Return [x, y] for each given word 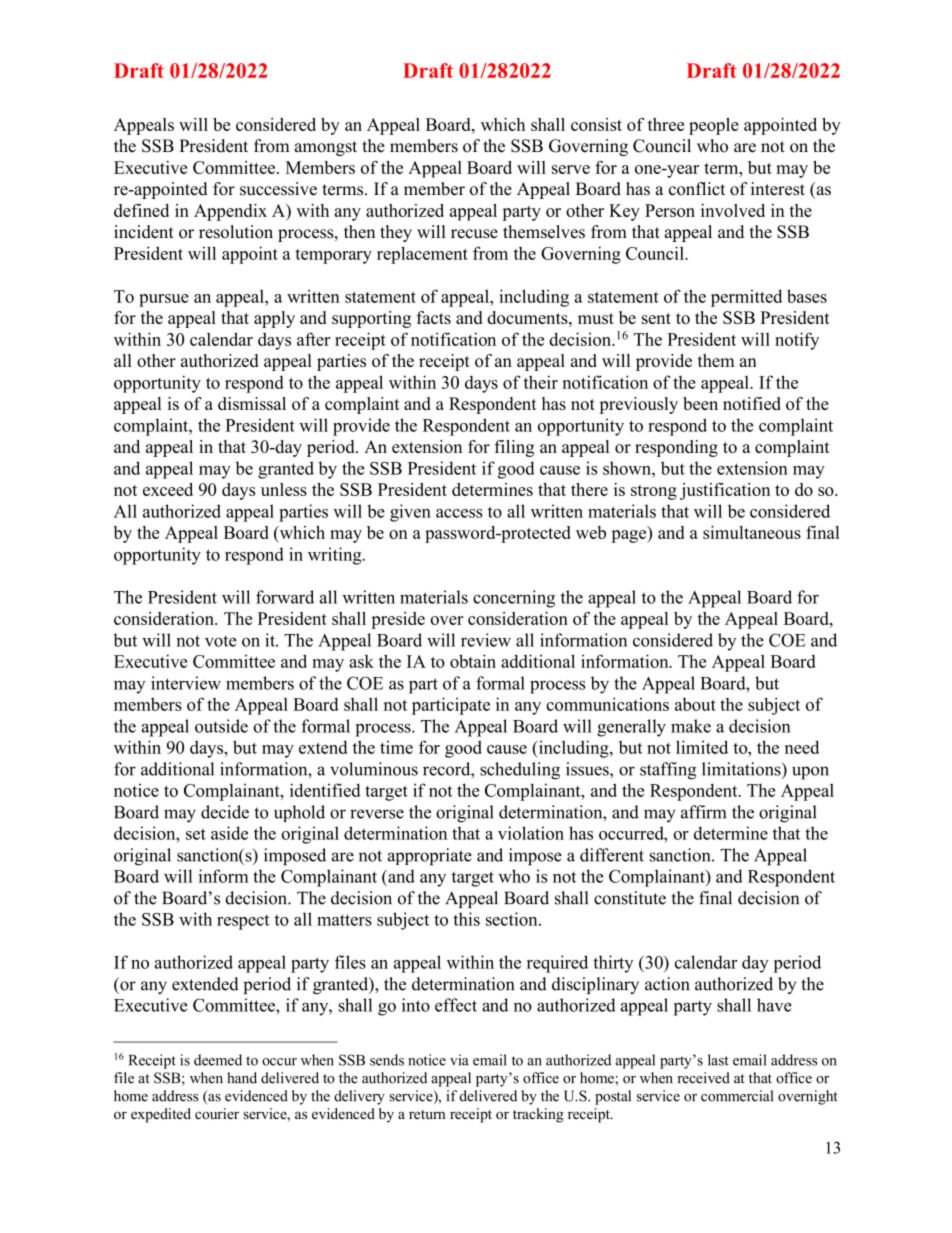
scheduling [520, 771]
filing [514, 448]
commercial [737, 1096]
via [459, 1060]
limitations [742, 769]
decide [225, 812]
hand [242, 1078]
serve [571, 169]
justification [725, 491]
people [714, 126]
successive [278, 189]
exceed [168, 489]
